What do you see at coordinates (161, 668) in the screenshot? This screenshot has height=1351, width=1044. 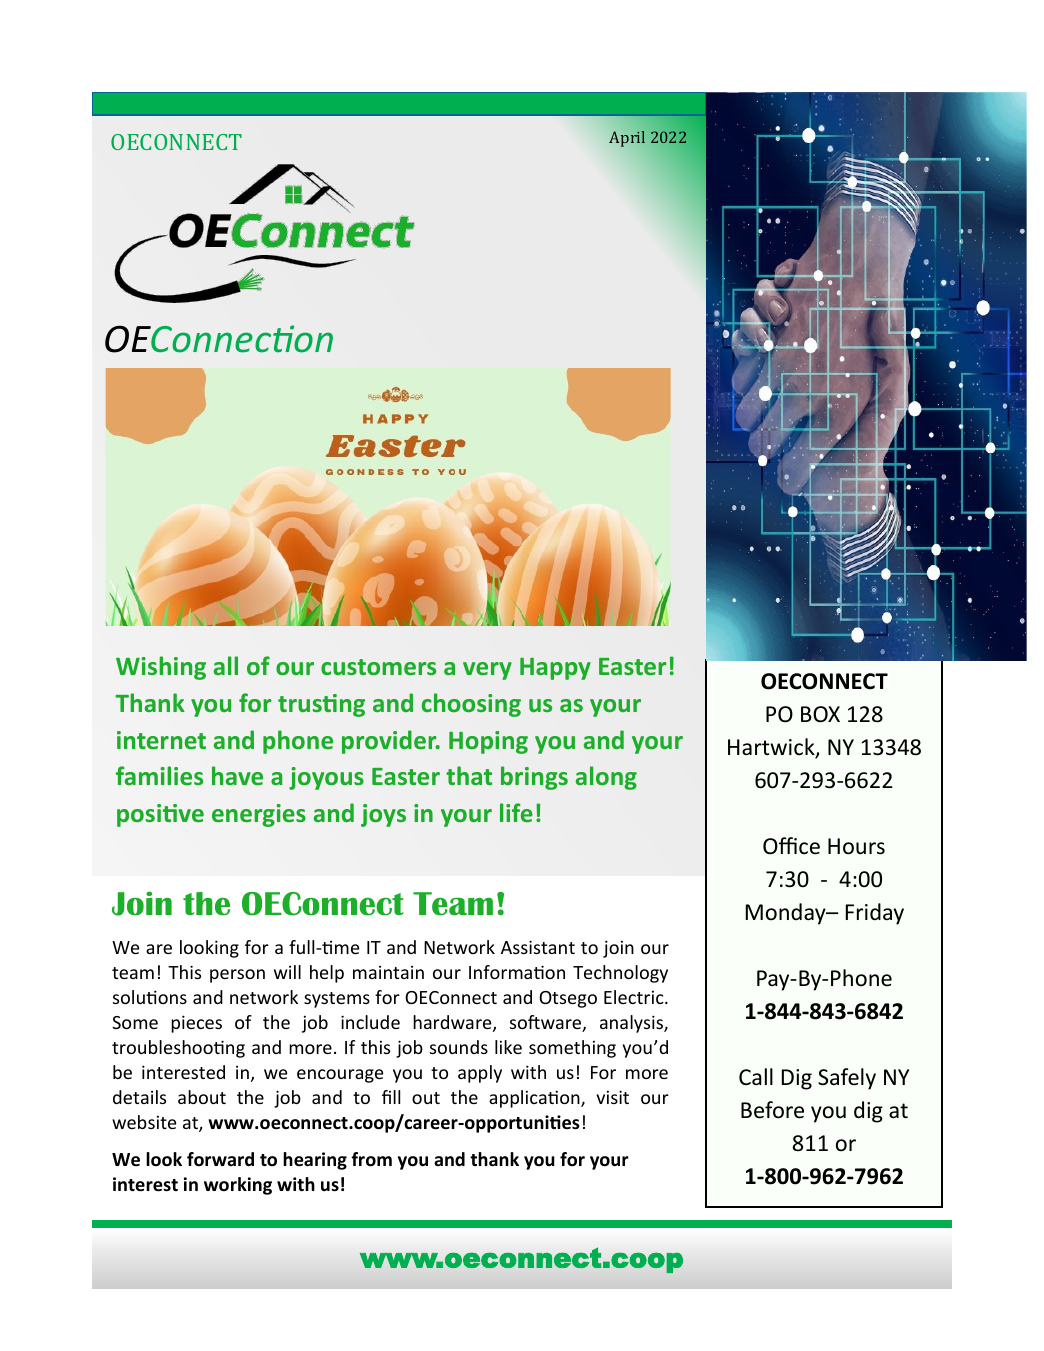 I see `Wishing` at bounding box center [161, 668].
